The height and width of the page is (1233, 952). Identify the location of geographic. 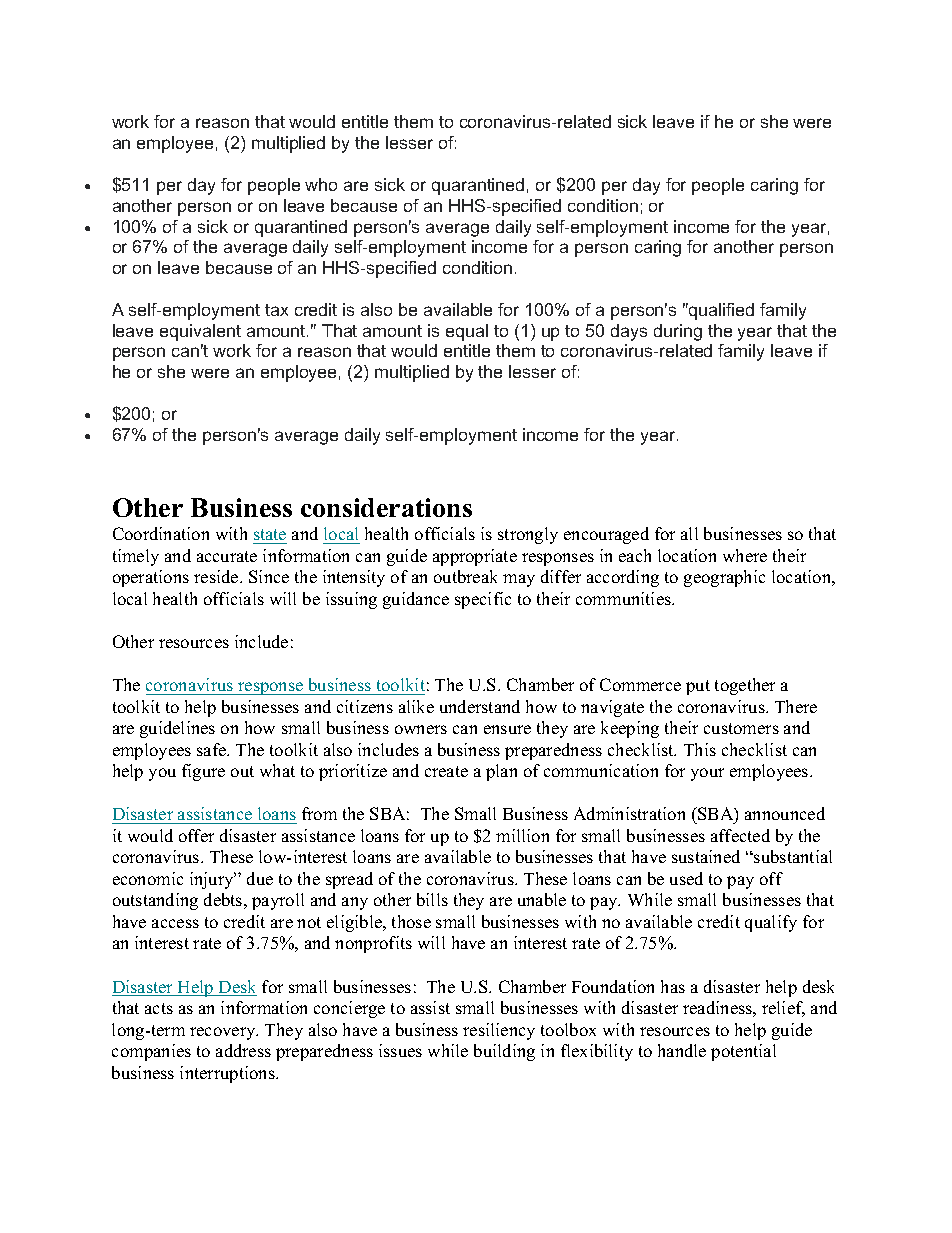
(724, 578).
